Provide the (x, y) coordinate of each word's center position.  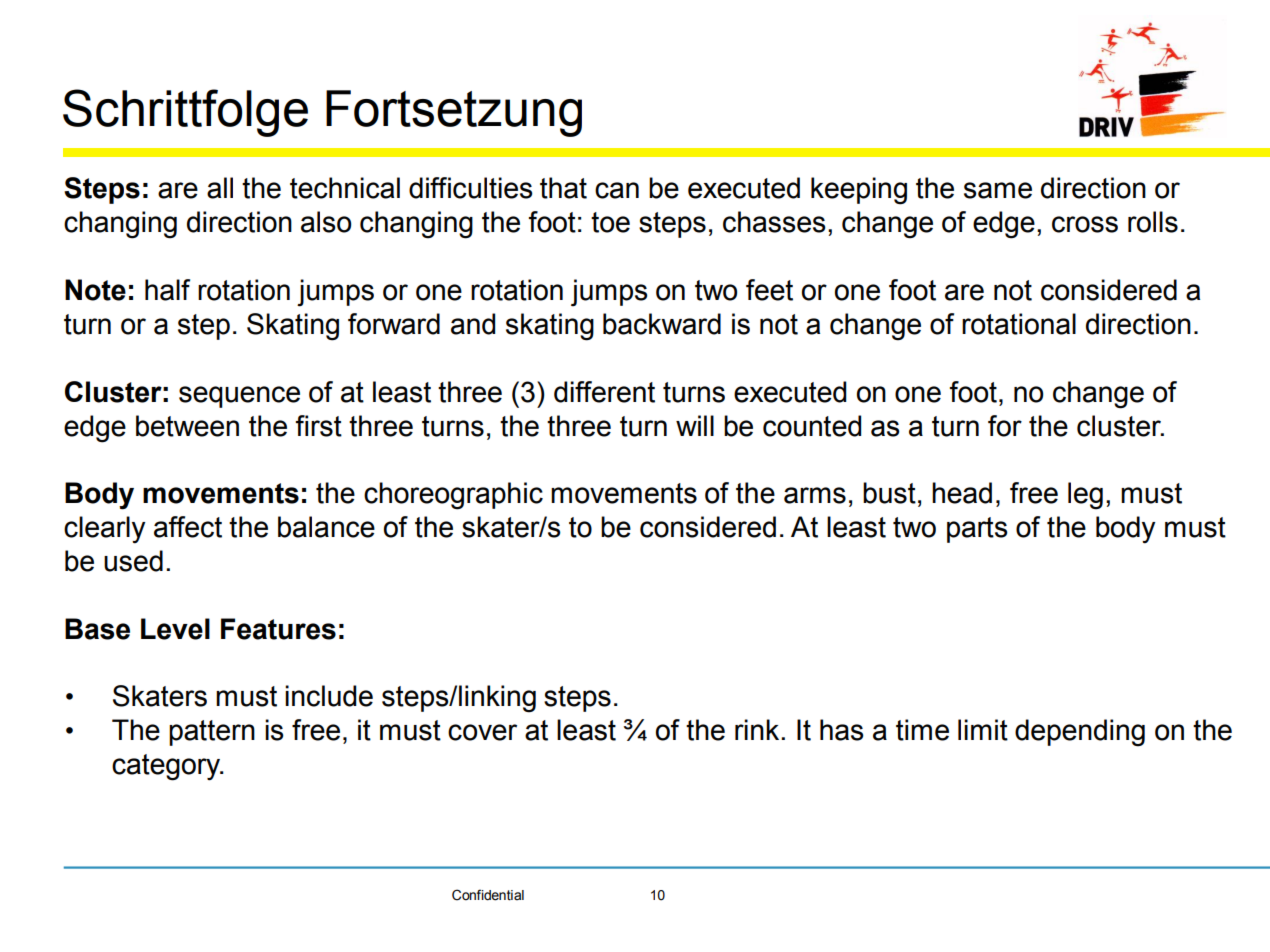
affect (188, 527)
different (604, 392)
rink (758, 729)
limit (983, 730)
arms (815, 495)
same (998, 190)
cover (482, 732)
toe (610, 222)
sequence (239, 397)
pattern (212, 733)
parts (977, 530)
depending (1080, 733)
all (220, 188)
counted (812, 426)
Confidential (488, 895)
